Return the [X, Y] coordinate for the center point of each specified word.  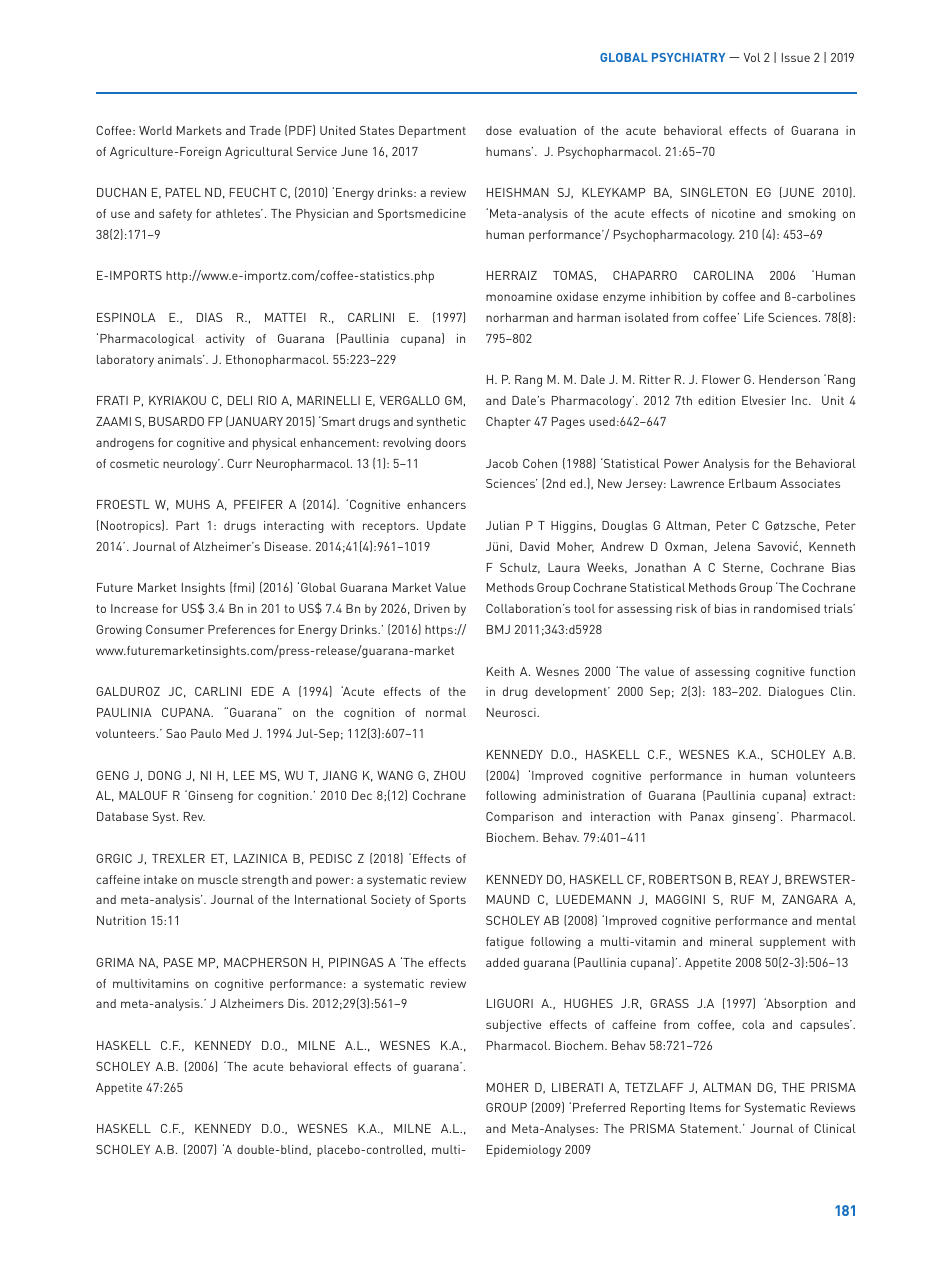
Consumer [175, 629]
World [155, 130]
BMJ [498, 629]
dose [499, 130]
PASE [178, 962]
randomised [787, 608]
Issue [796, 57]
